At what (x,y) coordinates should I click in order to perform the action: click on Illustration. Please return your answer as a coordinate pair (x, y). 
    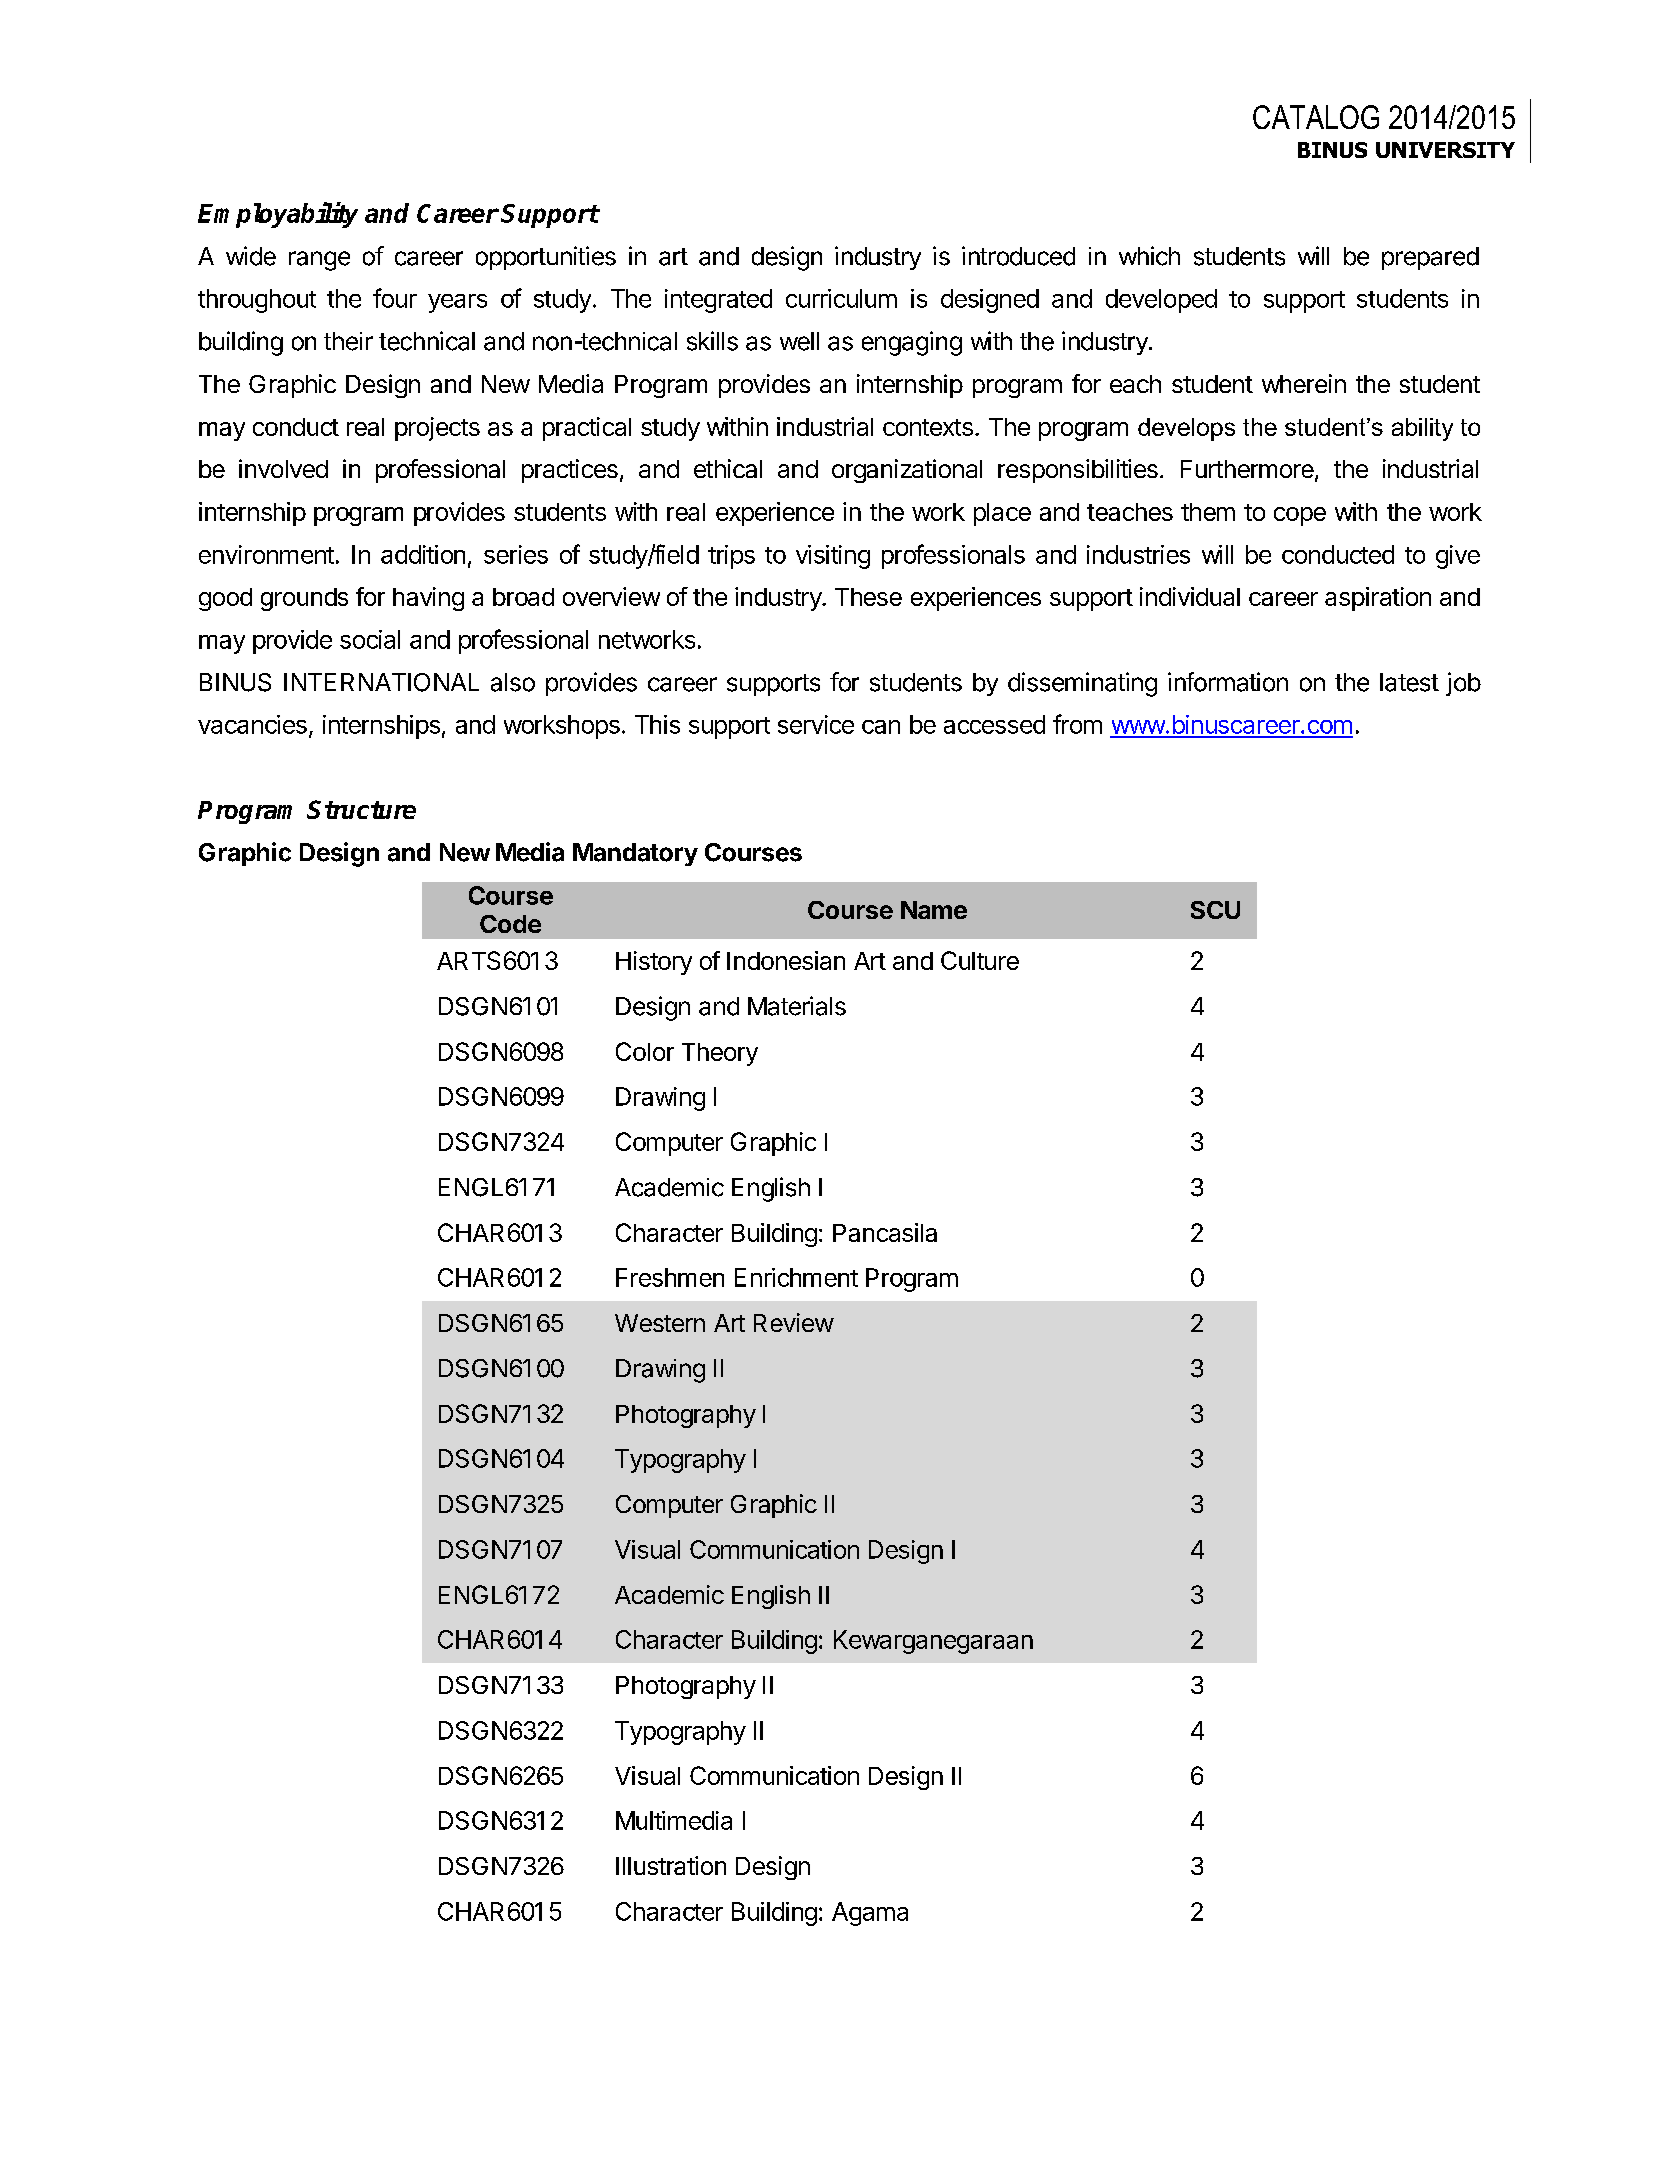
    Looking at the image, I should click on (671, 1865).
